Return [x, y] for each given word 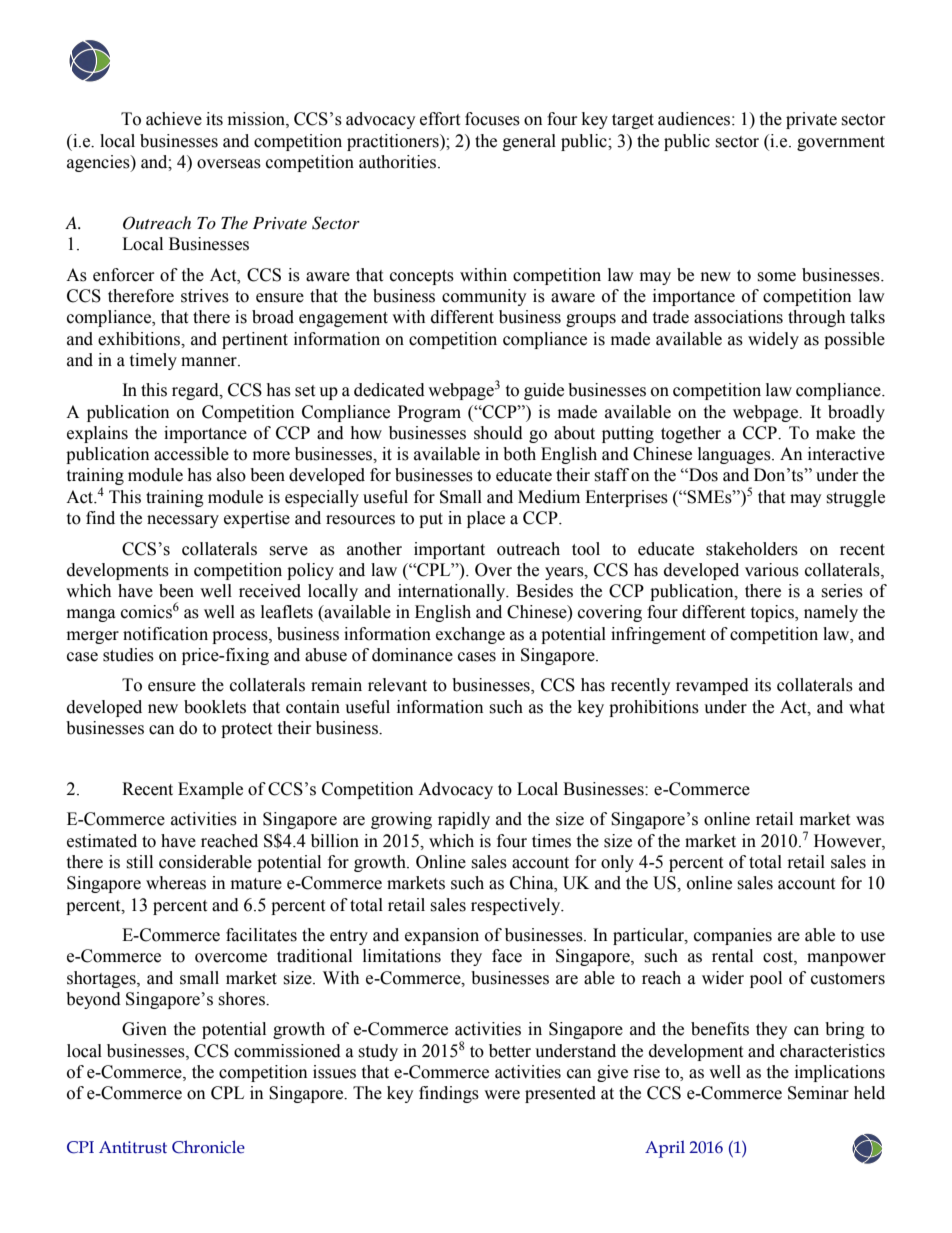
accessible [191, 454]
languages [735, 455]
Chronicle [208, 1147]
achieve [174, 119]
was [870, 821]
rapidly [464, 820]
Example [210, 790]
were [502, 1095]
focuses [492, 119]
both [519, 454]
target [633, 121]
